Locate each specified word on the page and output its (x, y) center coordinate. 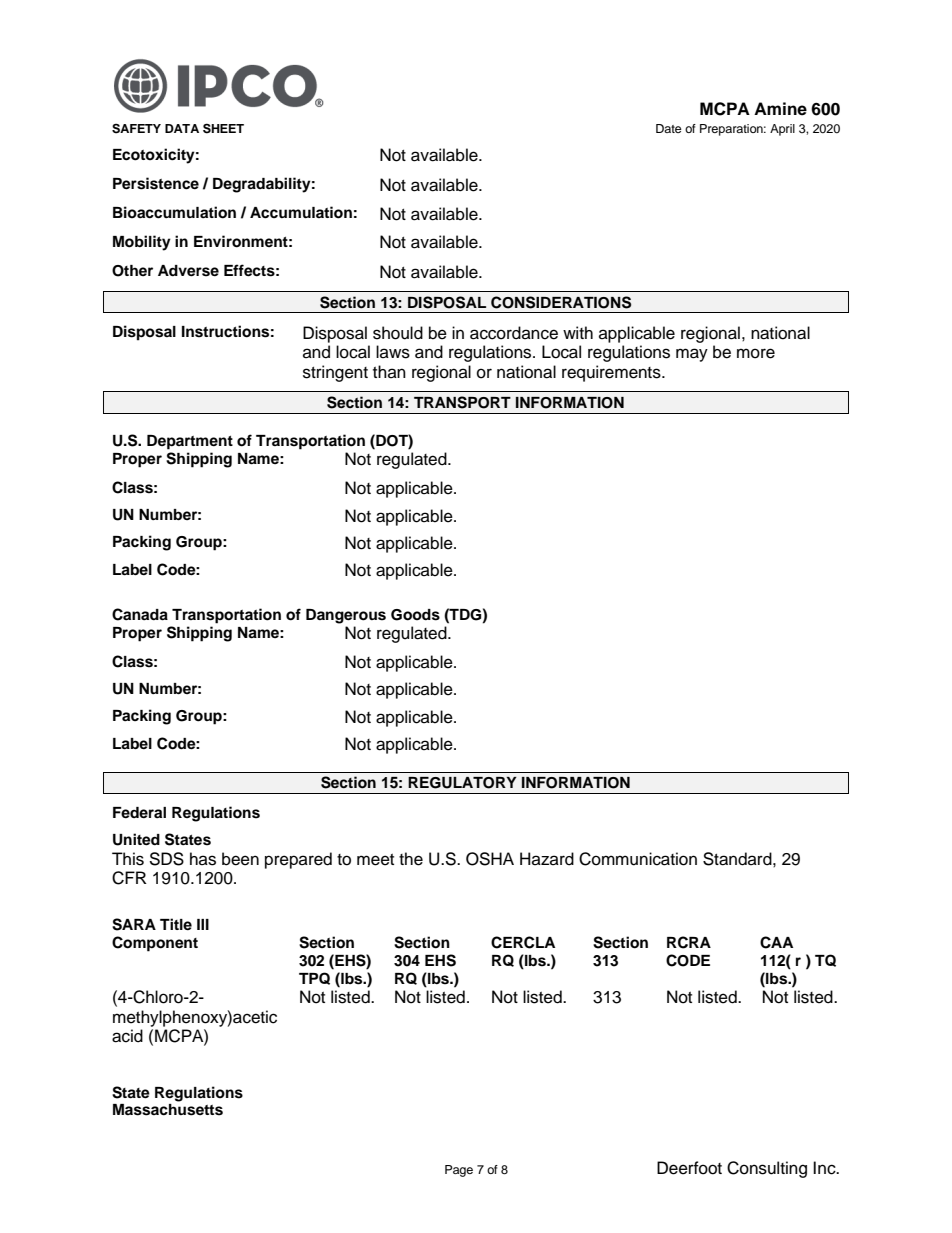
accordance (514, 333)
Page (459, 1171)
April (782, 130)
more (756, 353)
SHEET (223, 128)
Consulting (767, 1169)
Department (190, 442)
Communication (638, 859)
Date (669, 128)
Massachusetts (168, 1110)
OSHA (490, 859)
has (203, 859)
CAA (776, 942)
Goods (415, 615)
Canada (140, 614)
